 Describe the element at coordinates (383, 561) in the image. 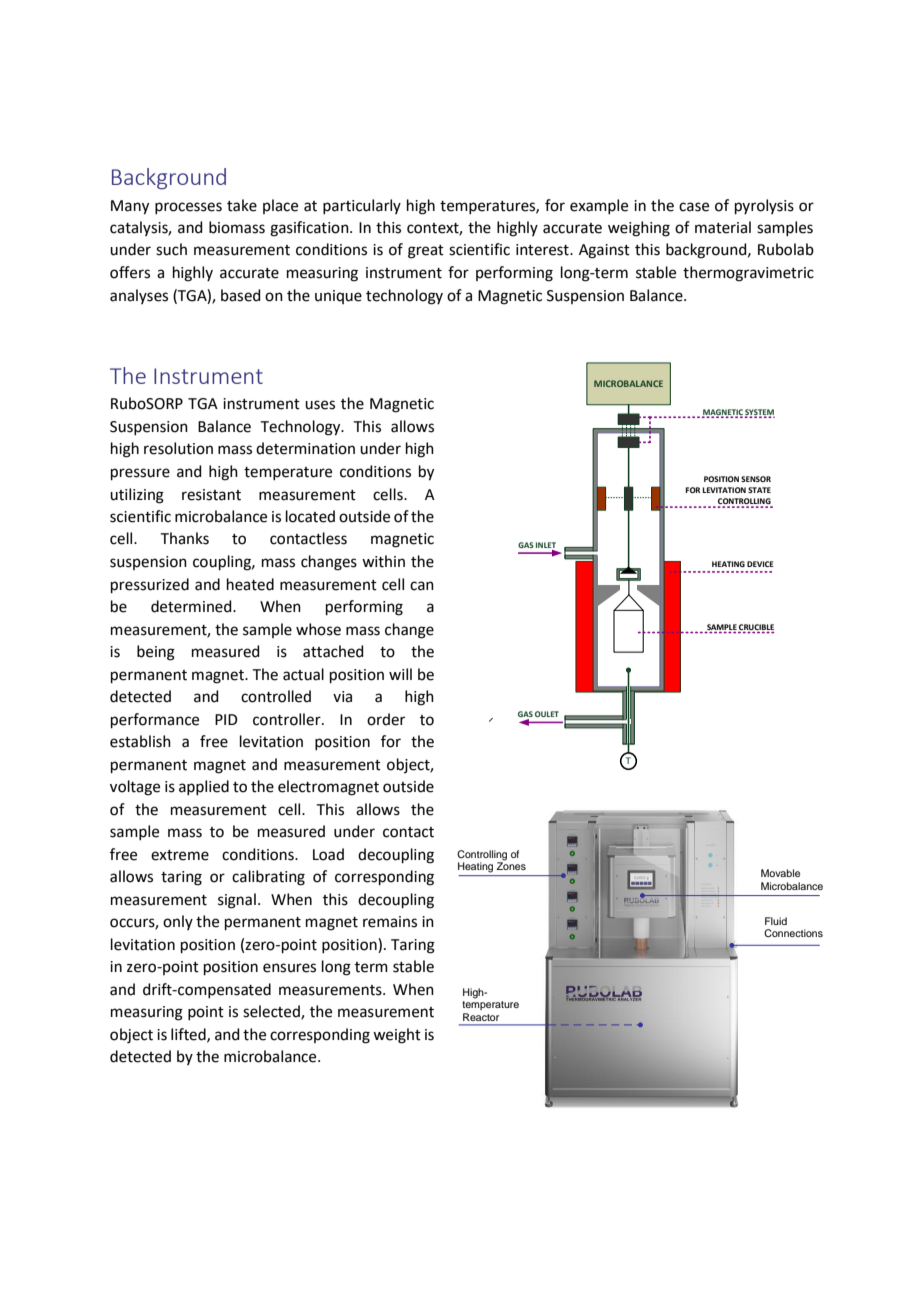

I see `within` at that location.
